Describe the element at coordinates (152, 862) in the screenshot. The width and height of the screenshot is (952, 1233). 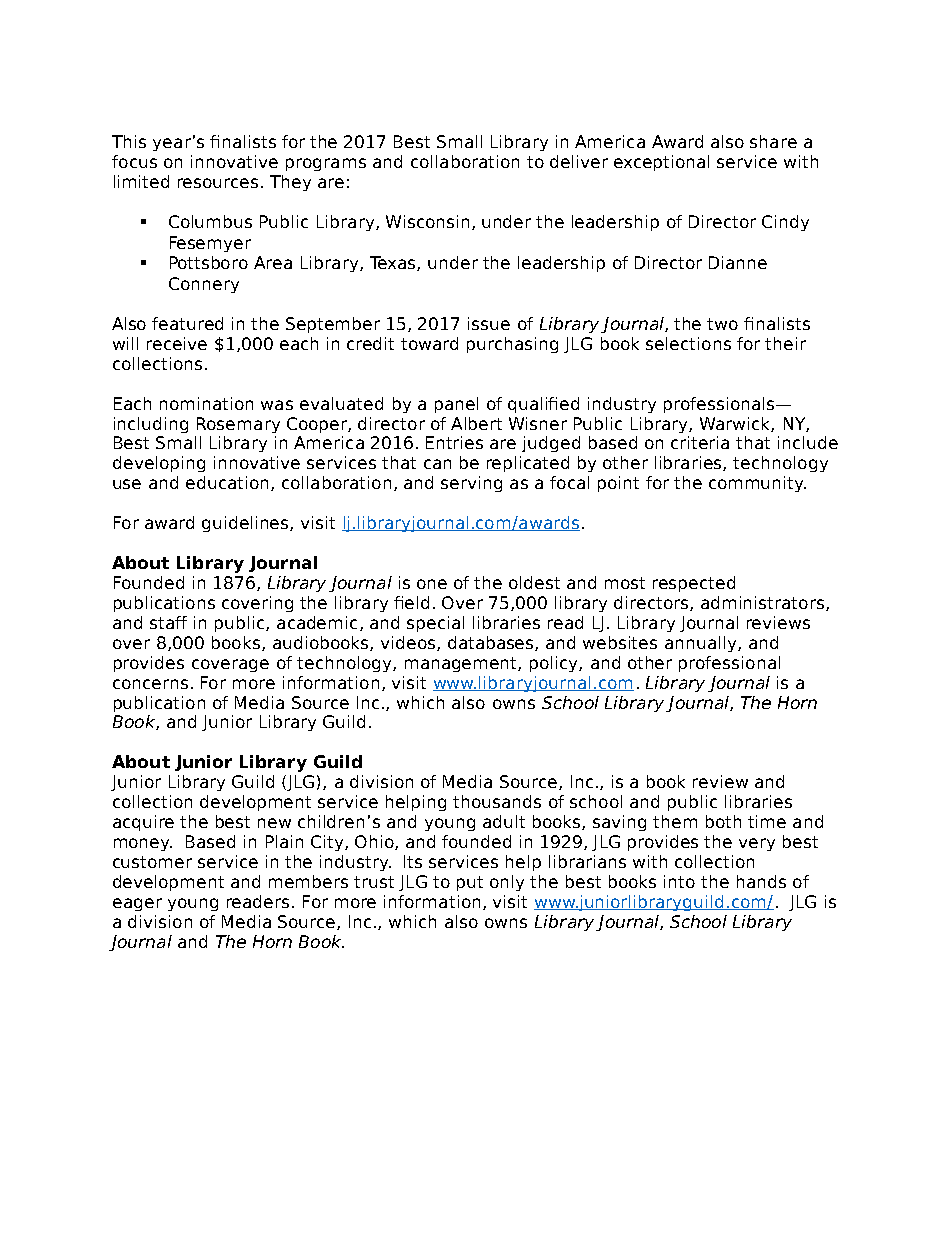
I see `customer` at that location.
